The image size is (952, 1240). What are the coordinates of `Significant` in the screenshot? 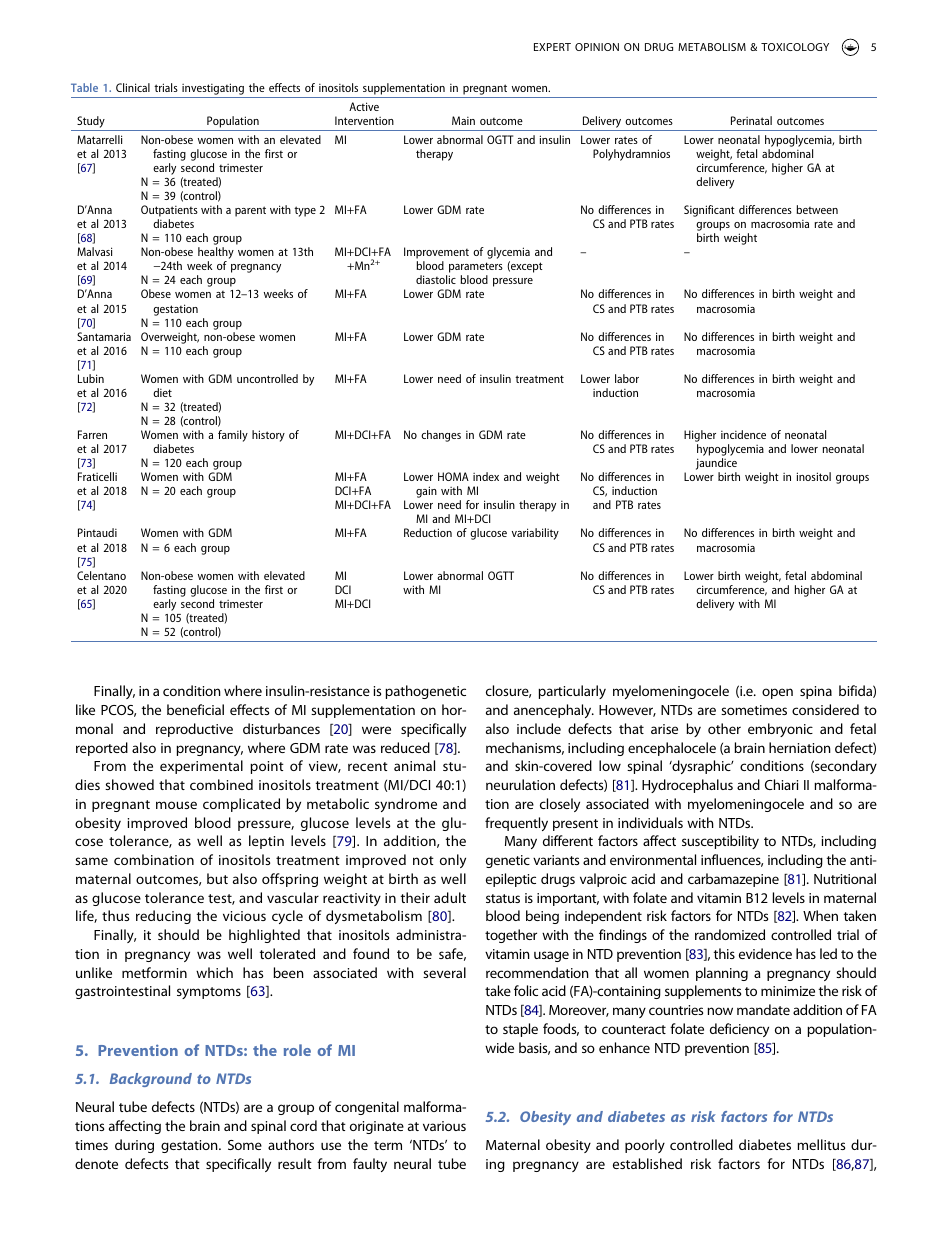 It's located at (709, 211).
